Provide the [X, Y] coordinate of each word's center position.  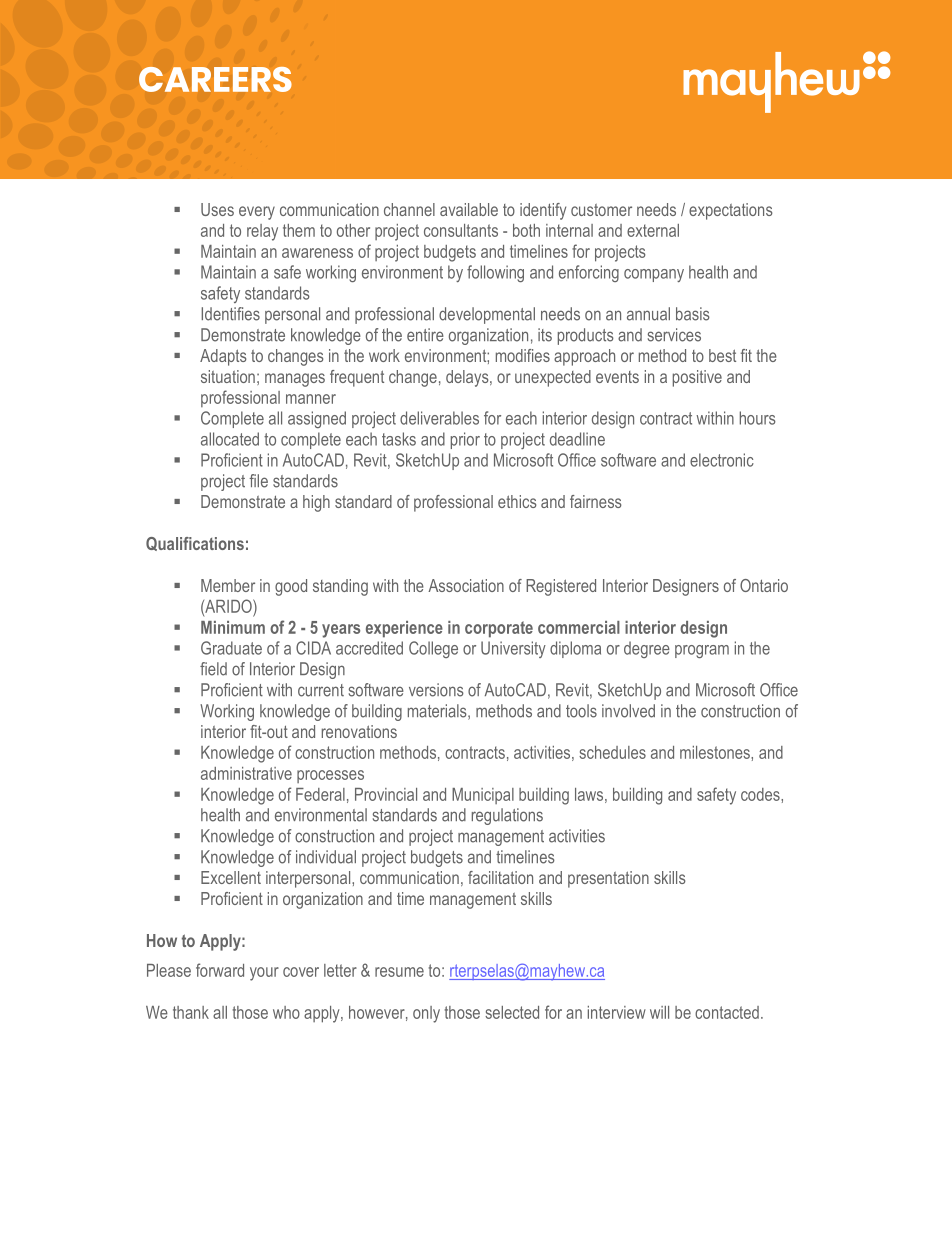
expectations [731, 211]
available [469, 209]
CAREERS [215, 79]
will [659, 1012]
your [264, 974]
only [426, 1014]
